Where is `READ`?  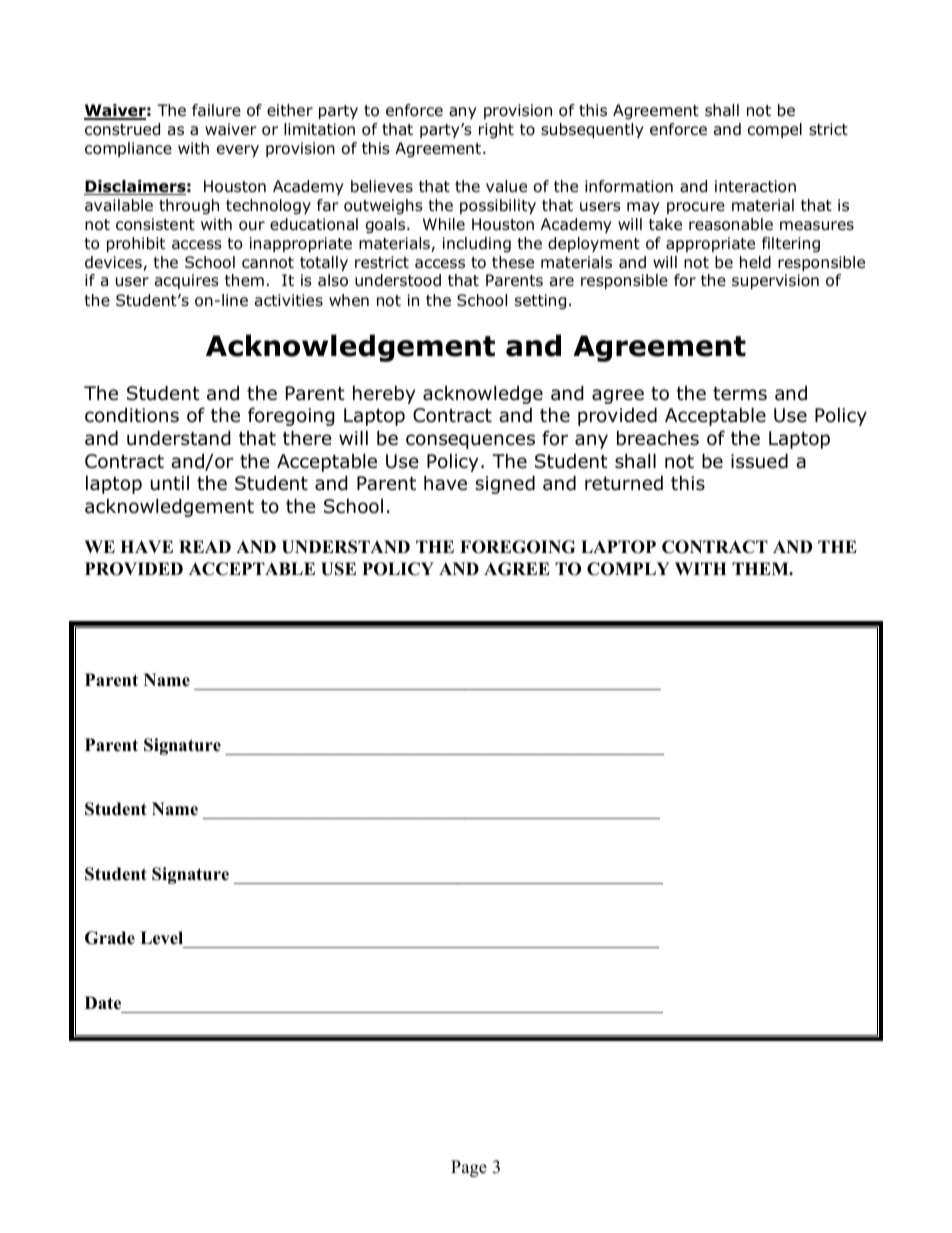 READ is located at coordinates (205, 546).
